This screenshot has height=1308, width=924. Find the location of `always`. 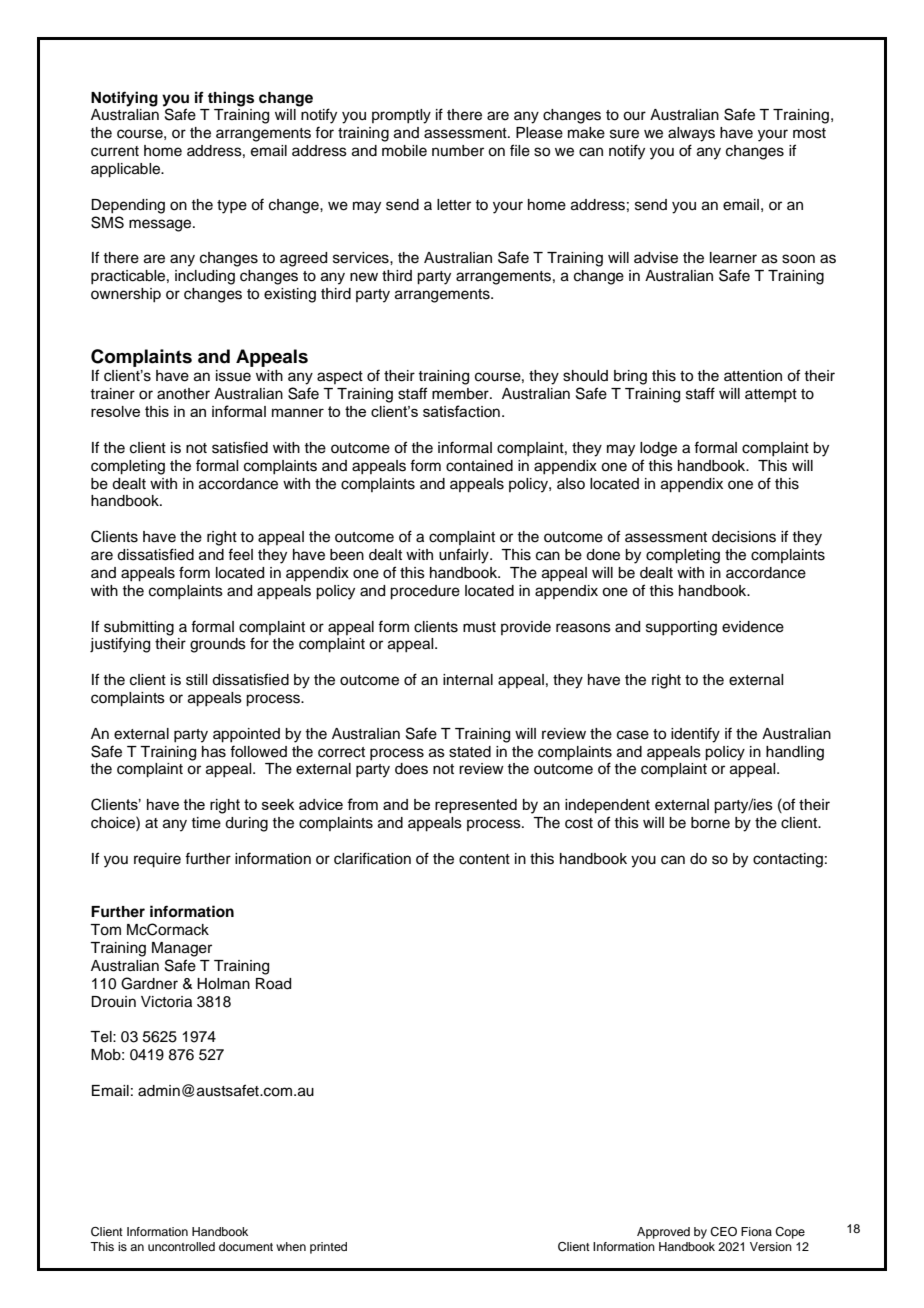

always is located at coordinates (691, 134).
